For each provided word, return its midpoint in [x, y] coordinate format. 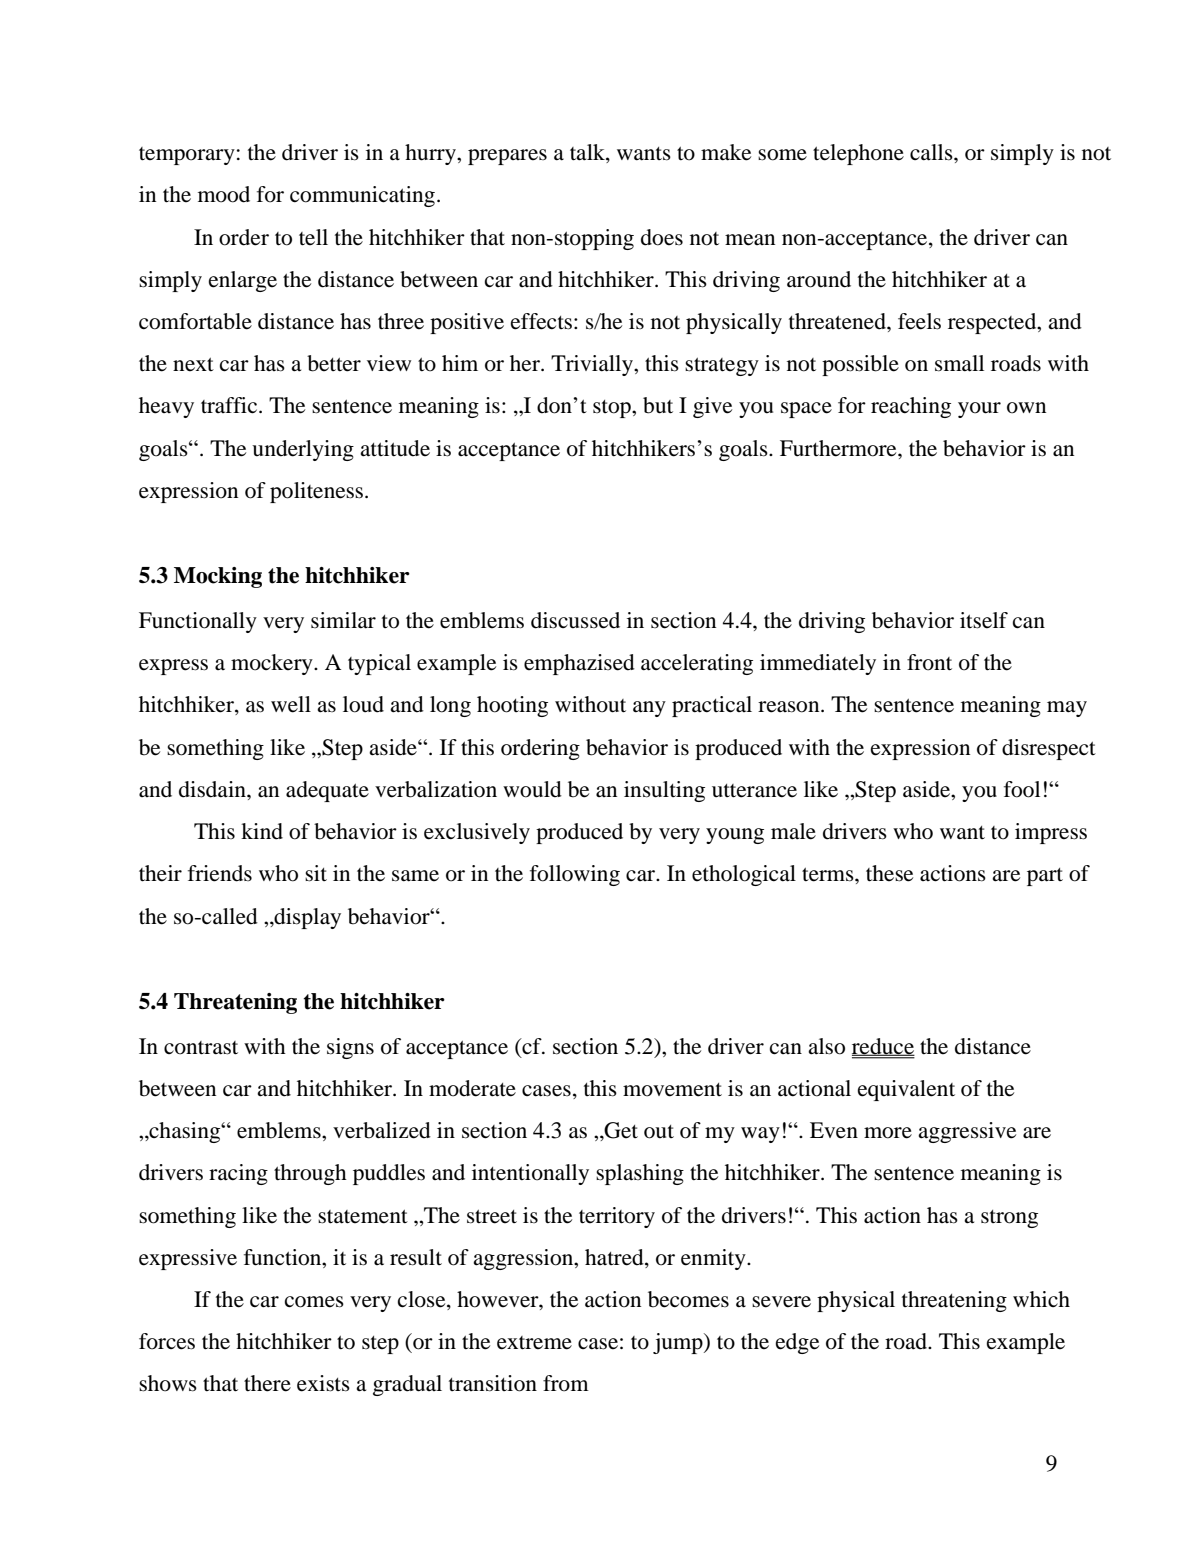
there [267, 1383]
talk [588, 153]
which [1041, 1299]
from [566, 1383]
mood [224, 194]
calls [932, 152]
